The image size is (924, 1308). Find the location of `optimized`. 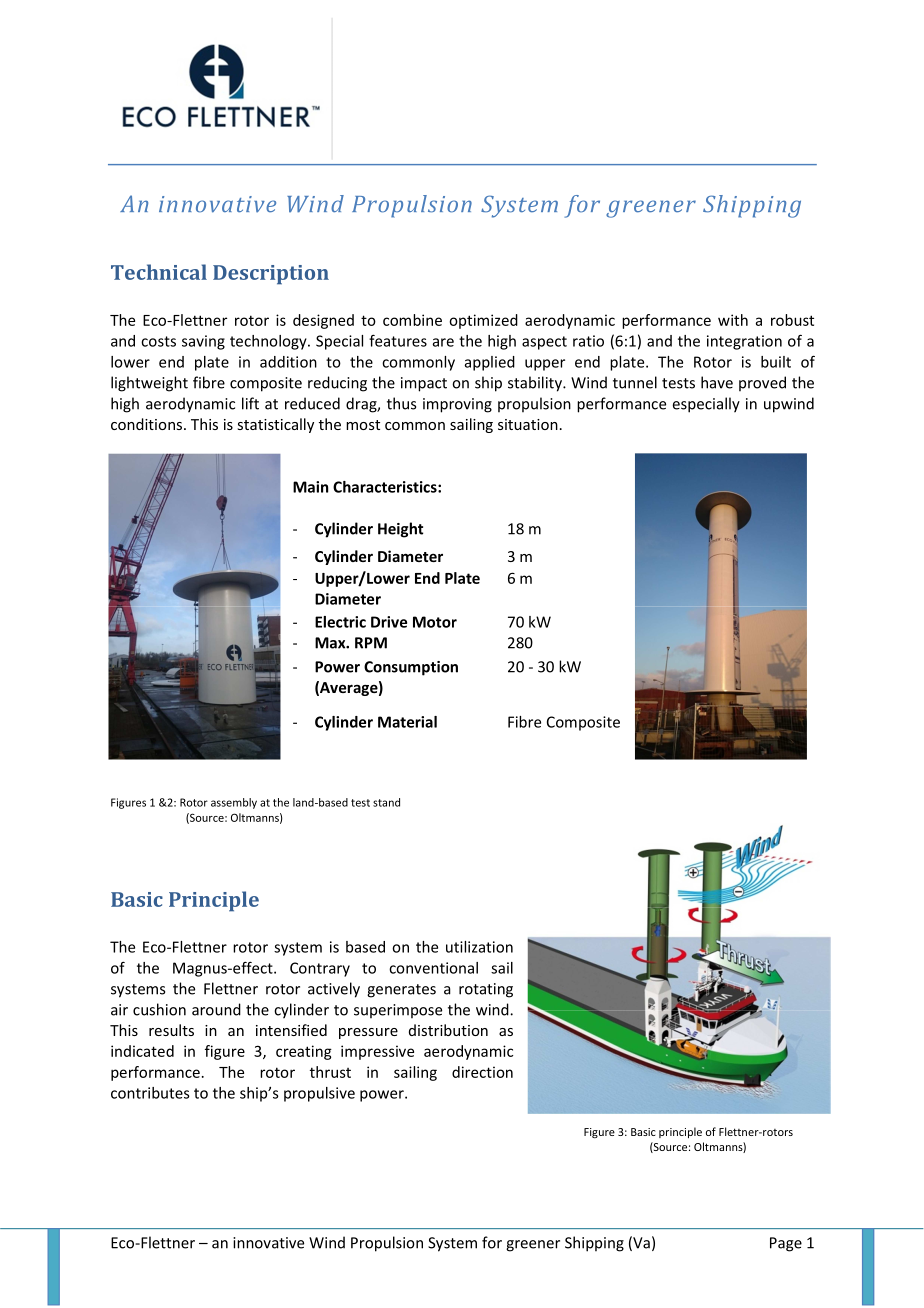

optimized is located at coordinates (483, 321).
